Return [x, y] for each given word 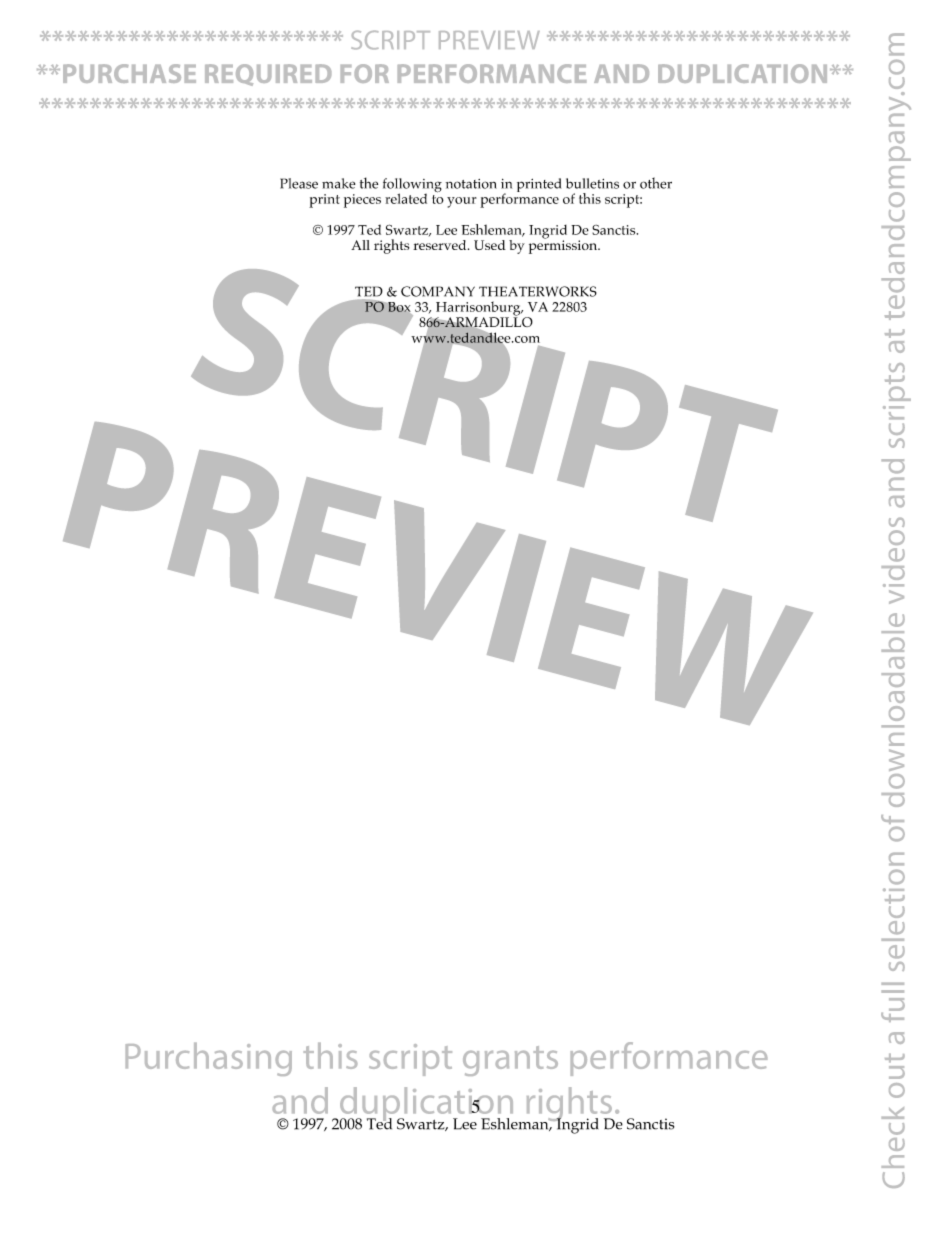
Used [490, 245]
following [412, 186]
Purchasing [209, 1059]
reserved [441, 245]
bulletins [592, 183]
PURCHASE [129, 73]
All [360, 245]
